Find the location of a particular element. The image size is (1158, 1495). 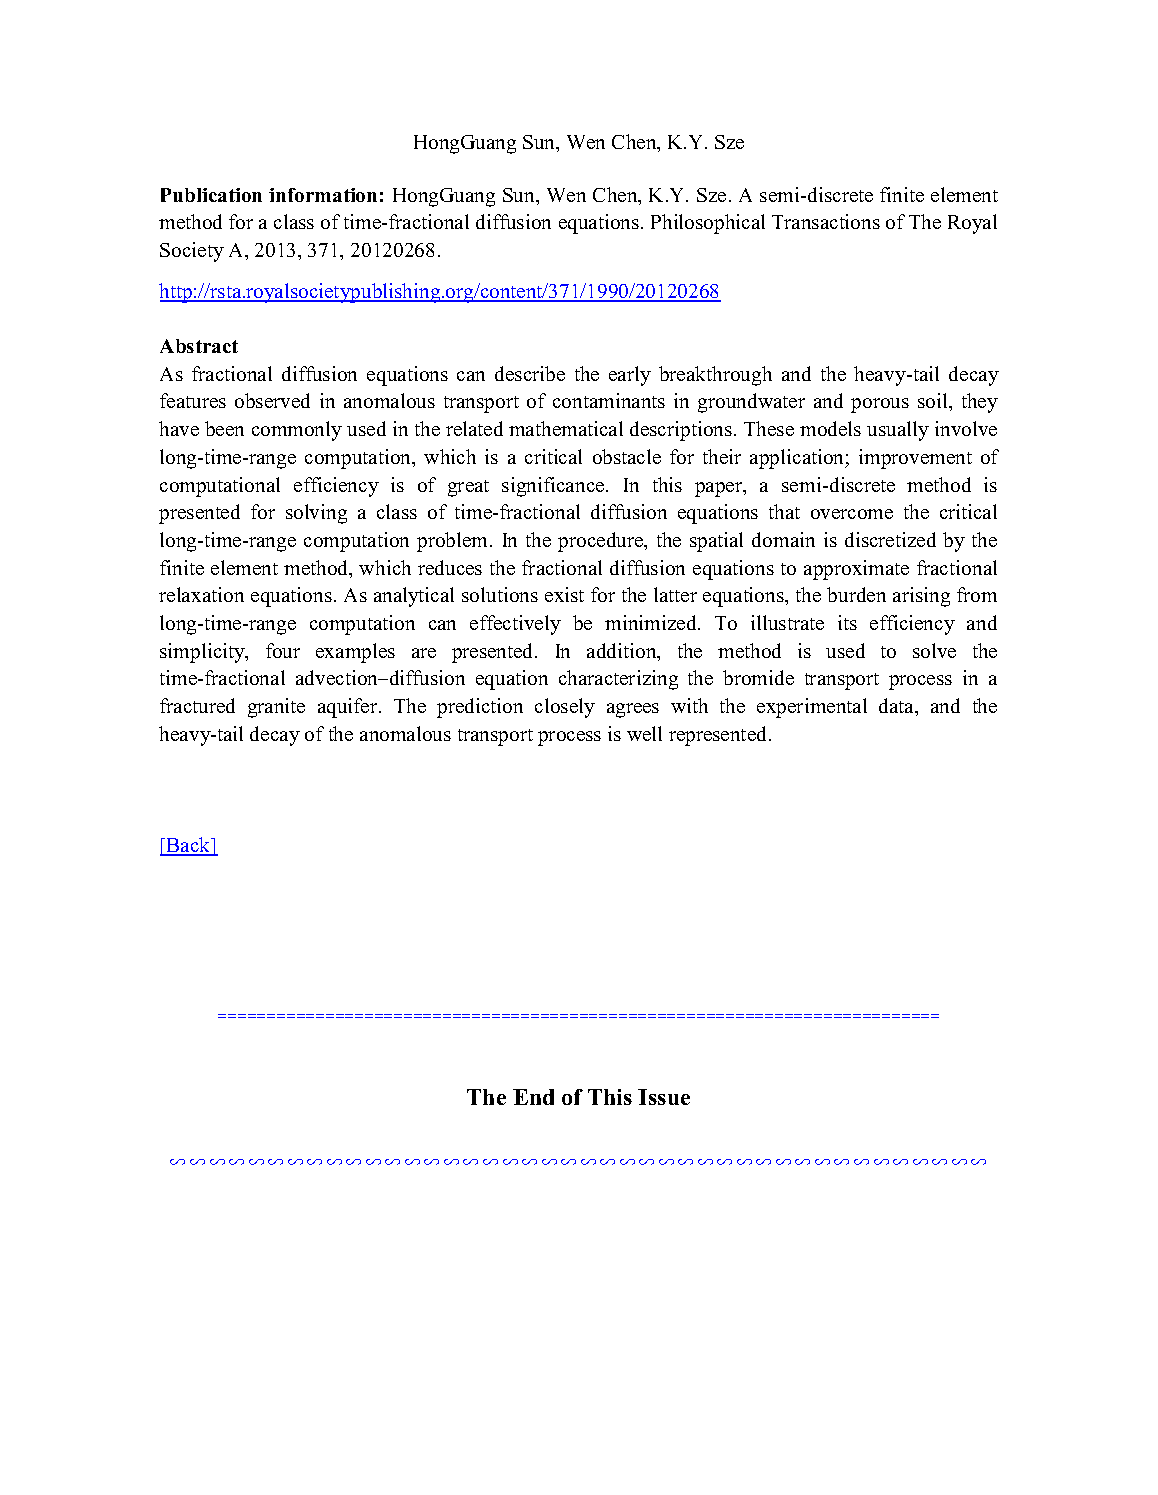

well is located at coordinates (644, 733).
